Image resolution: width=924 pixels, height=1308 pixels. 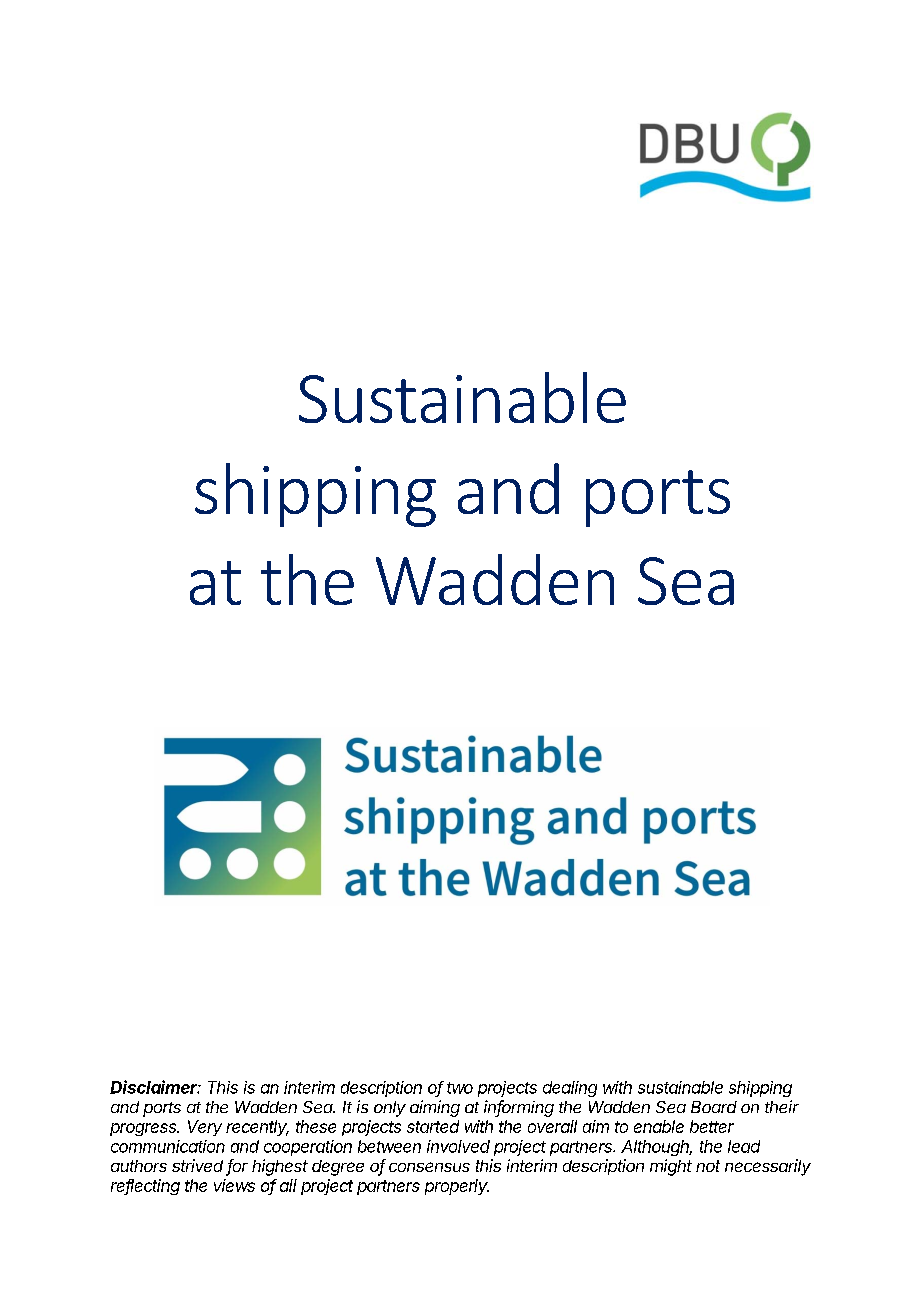 I want to click on involved, so click(x=458, y=1146).
